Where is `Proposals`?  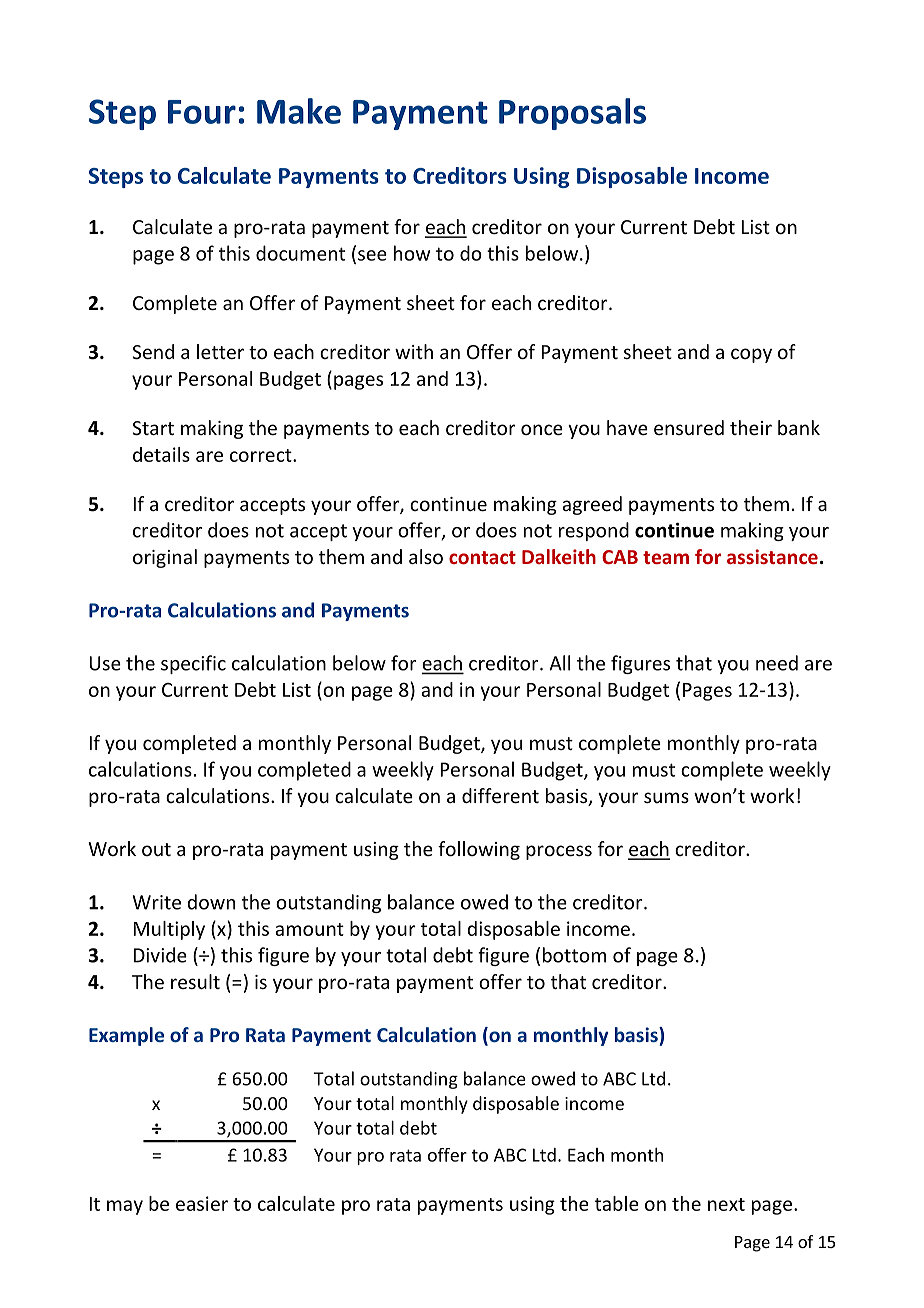
Proposals is located at coordinates (572, 114).
